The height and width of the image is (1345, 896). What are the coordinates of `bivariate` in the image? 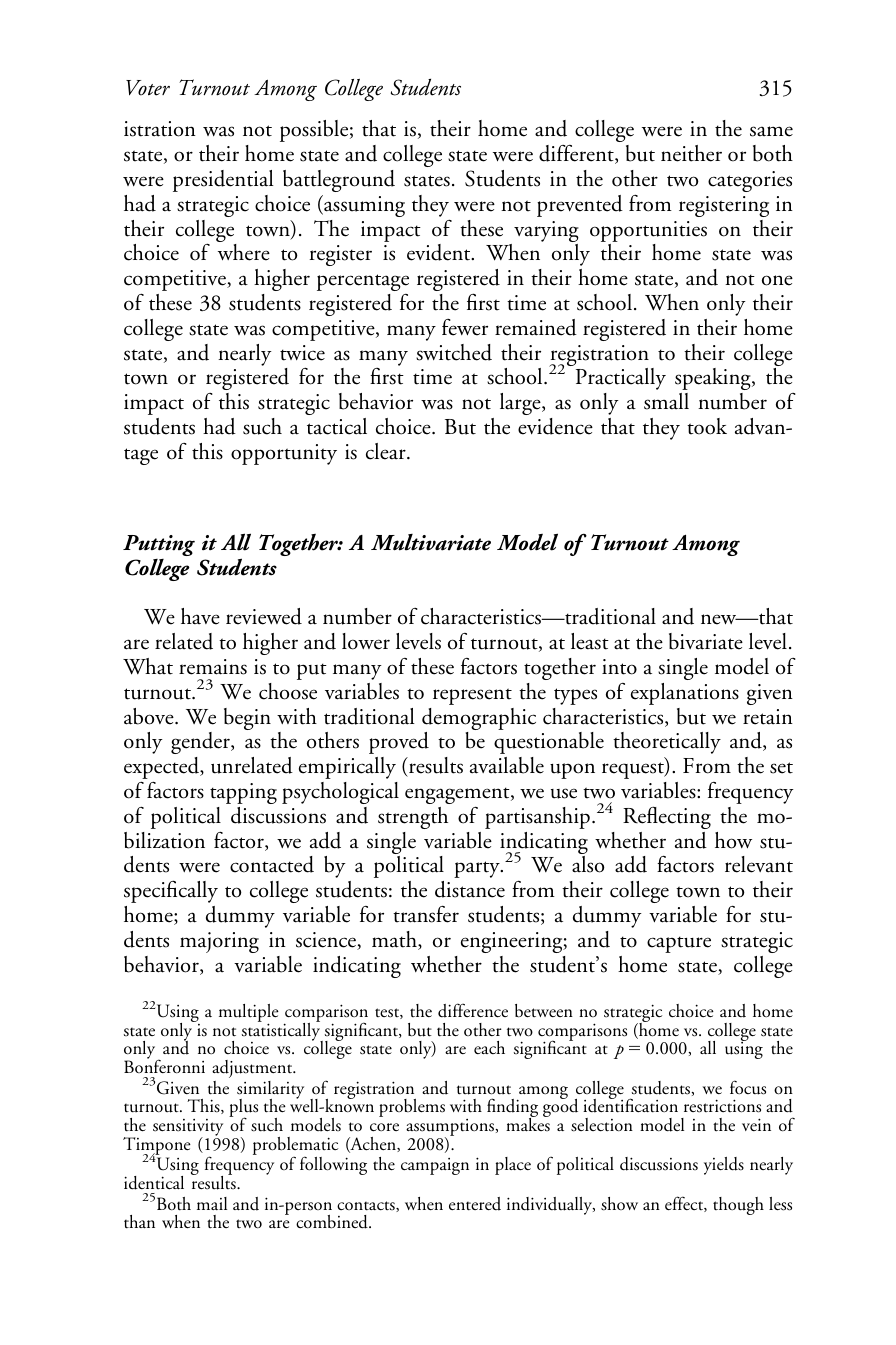 It's located at (706, 641).
